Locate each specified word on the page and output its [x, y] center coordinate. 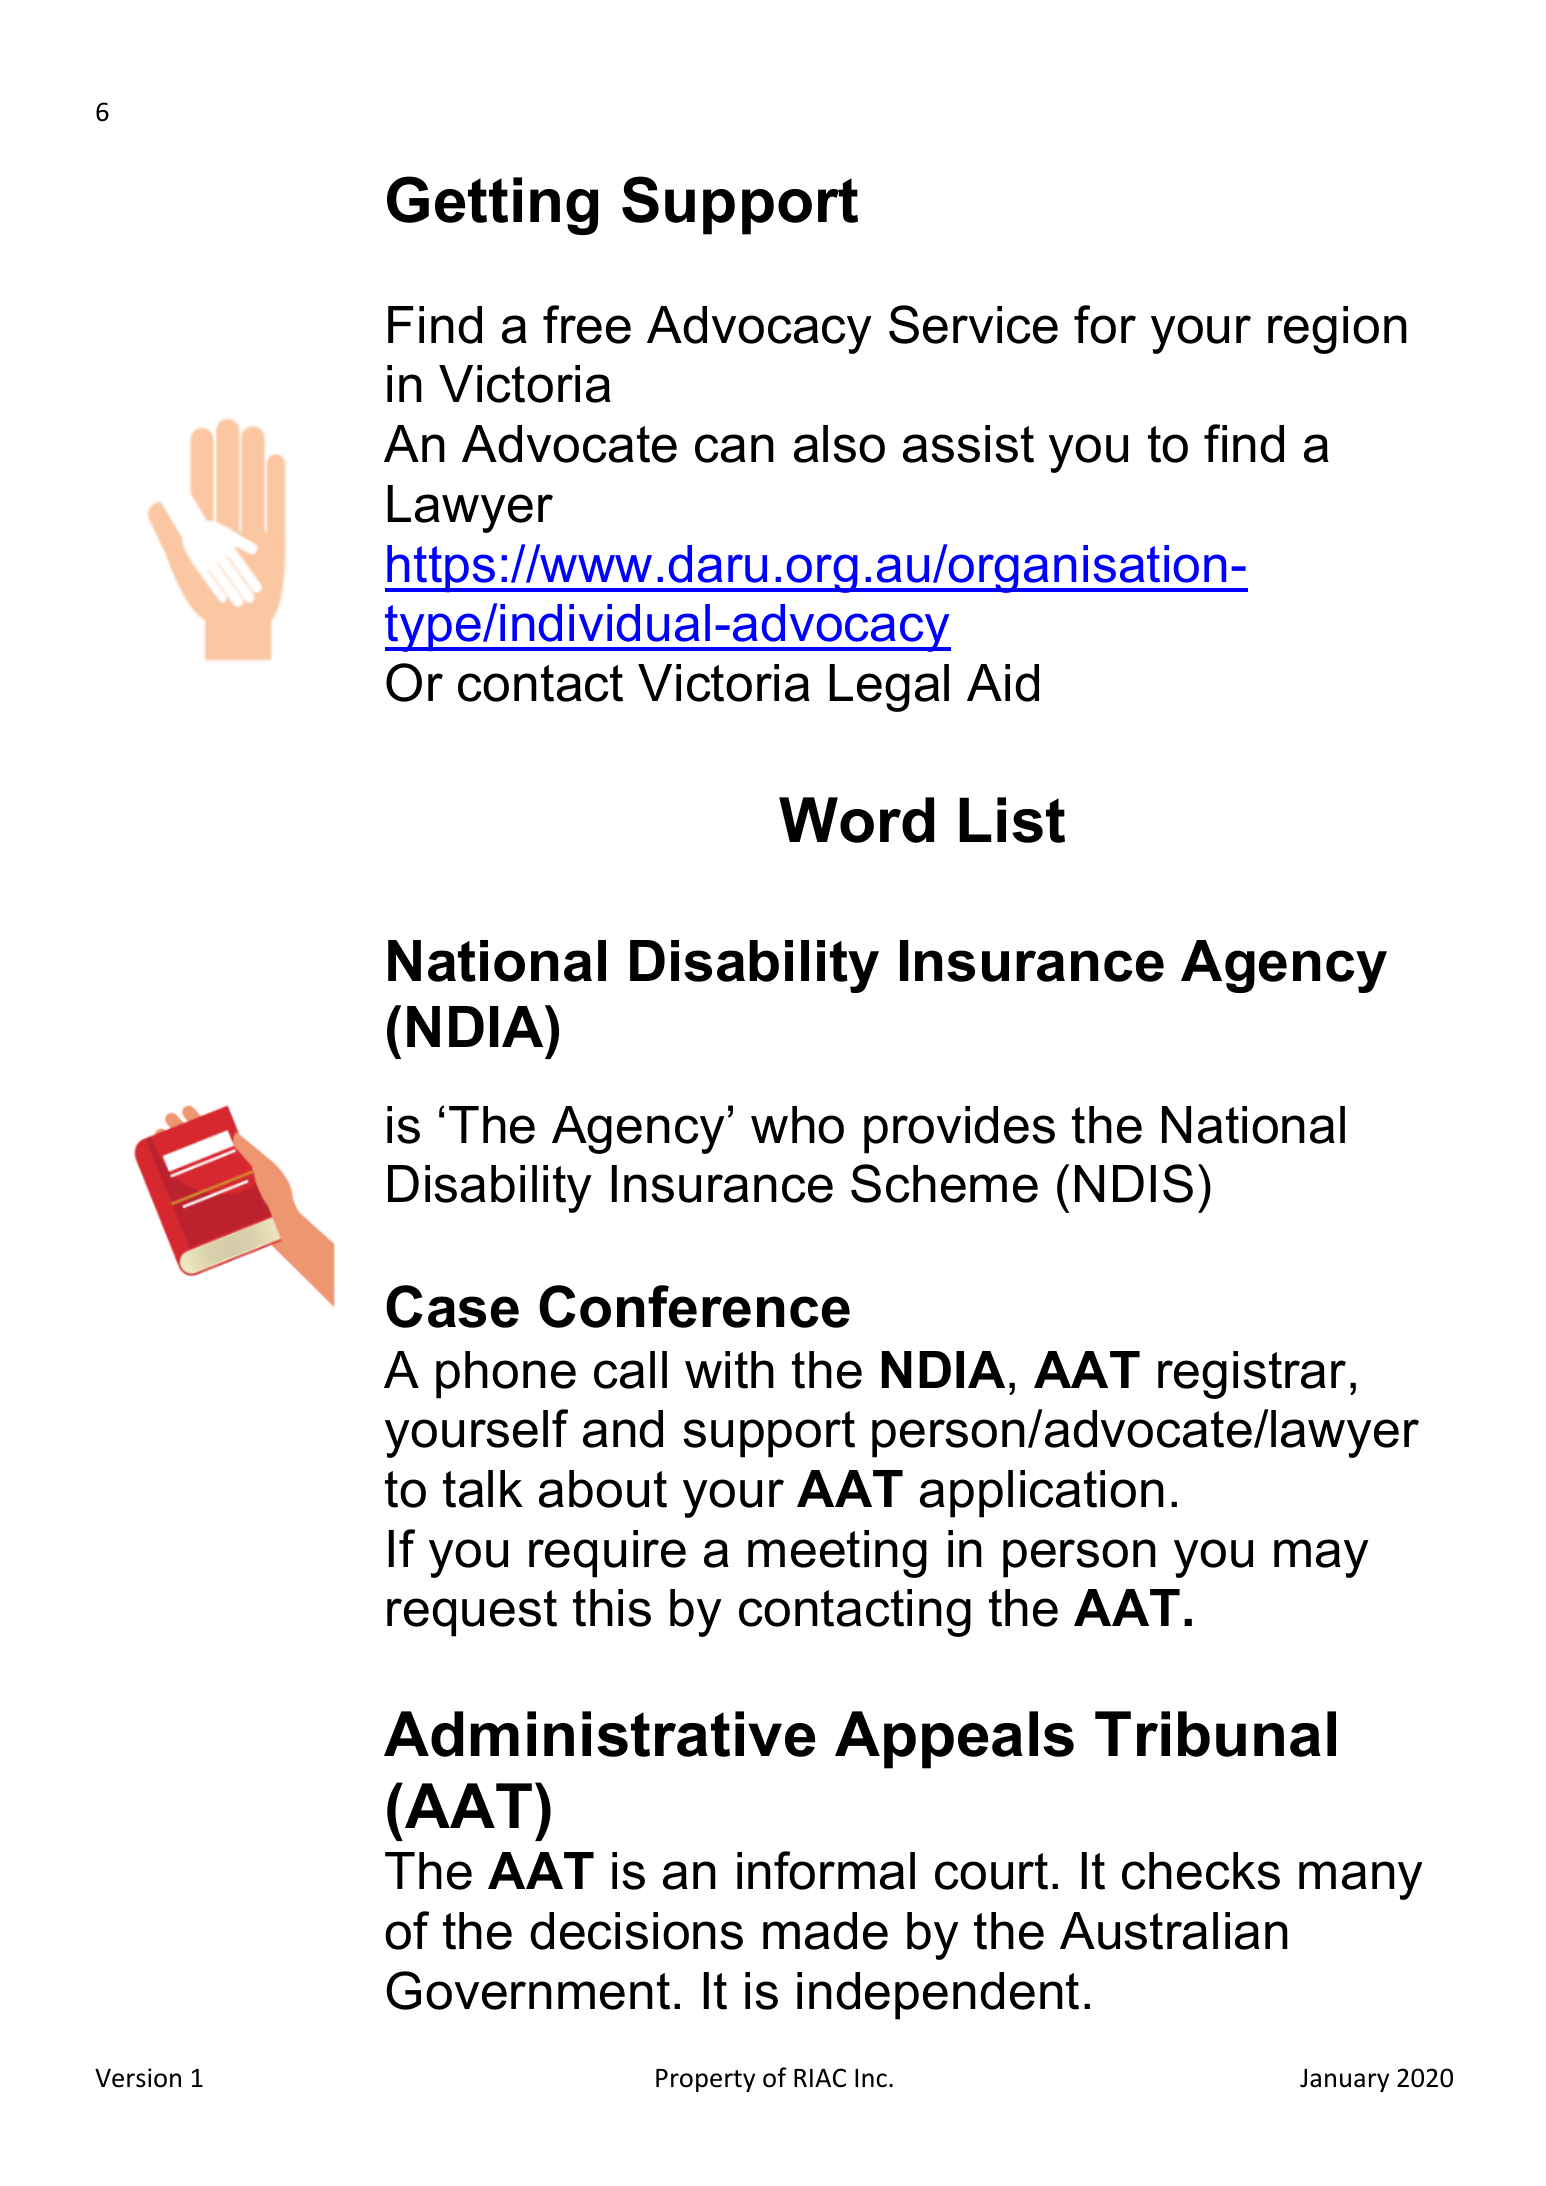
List [1012, 820]
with [729, 1370]
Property [705, 2080]
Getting [492, 205]
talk [483, 1489]
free [587, 324]
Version [138, 2078]
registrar [1252, 1375]
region [1337, 330]
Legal [889, 688]
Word [856, 820]
